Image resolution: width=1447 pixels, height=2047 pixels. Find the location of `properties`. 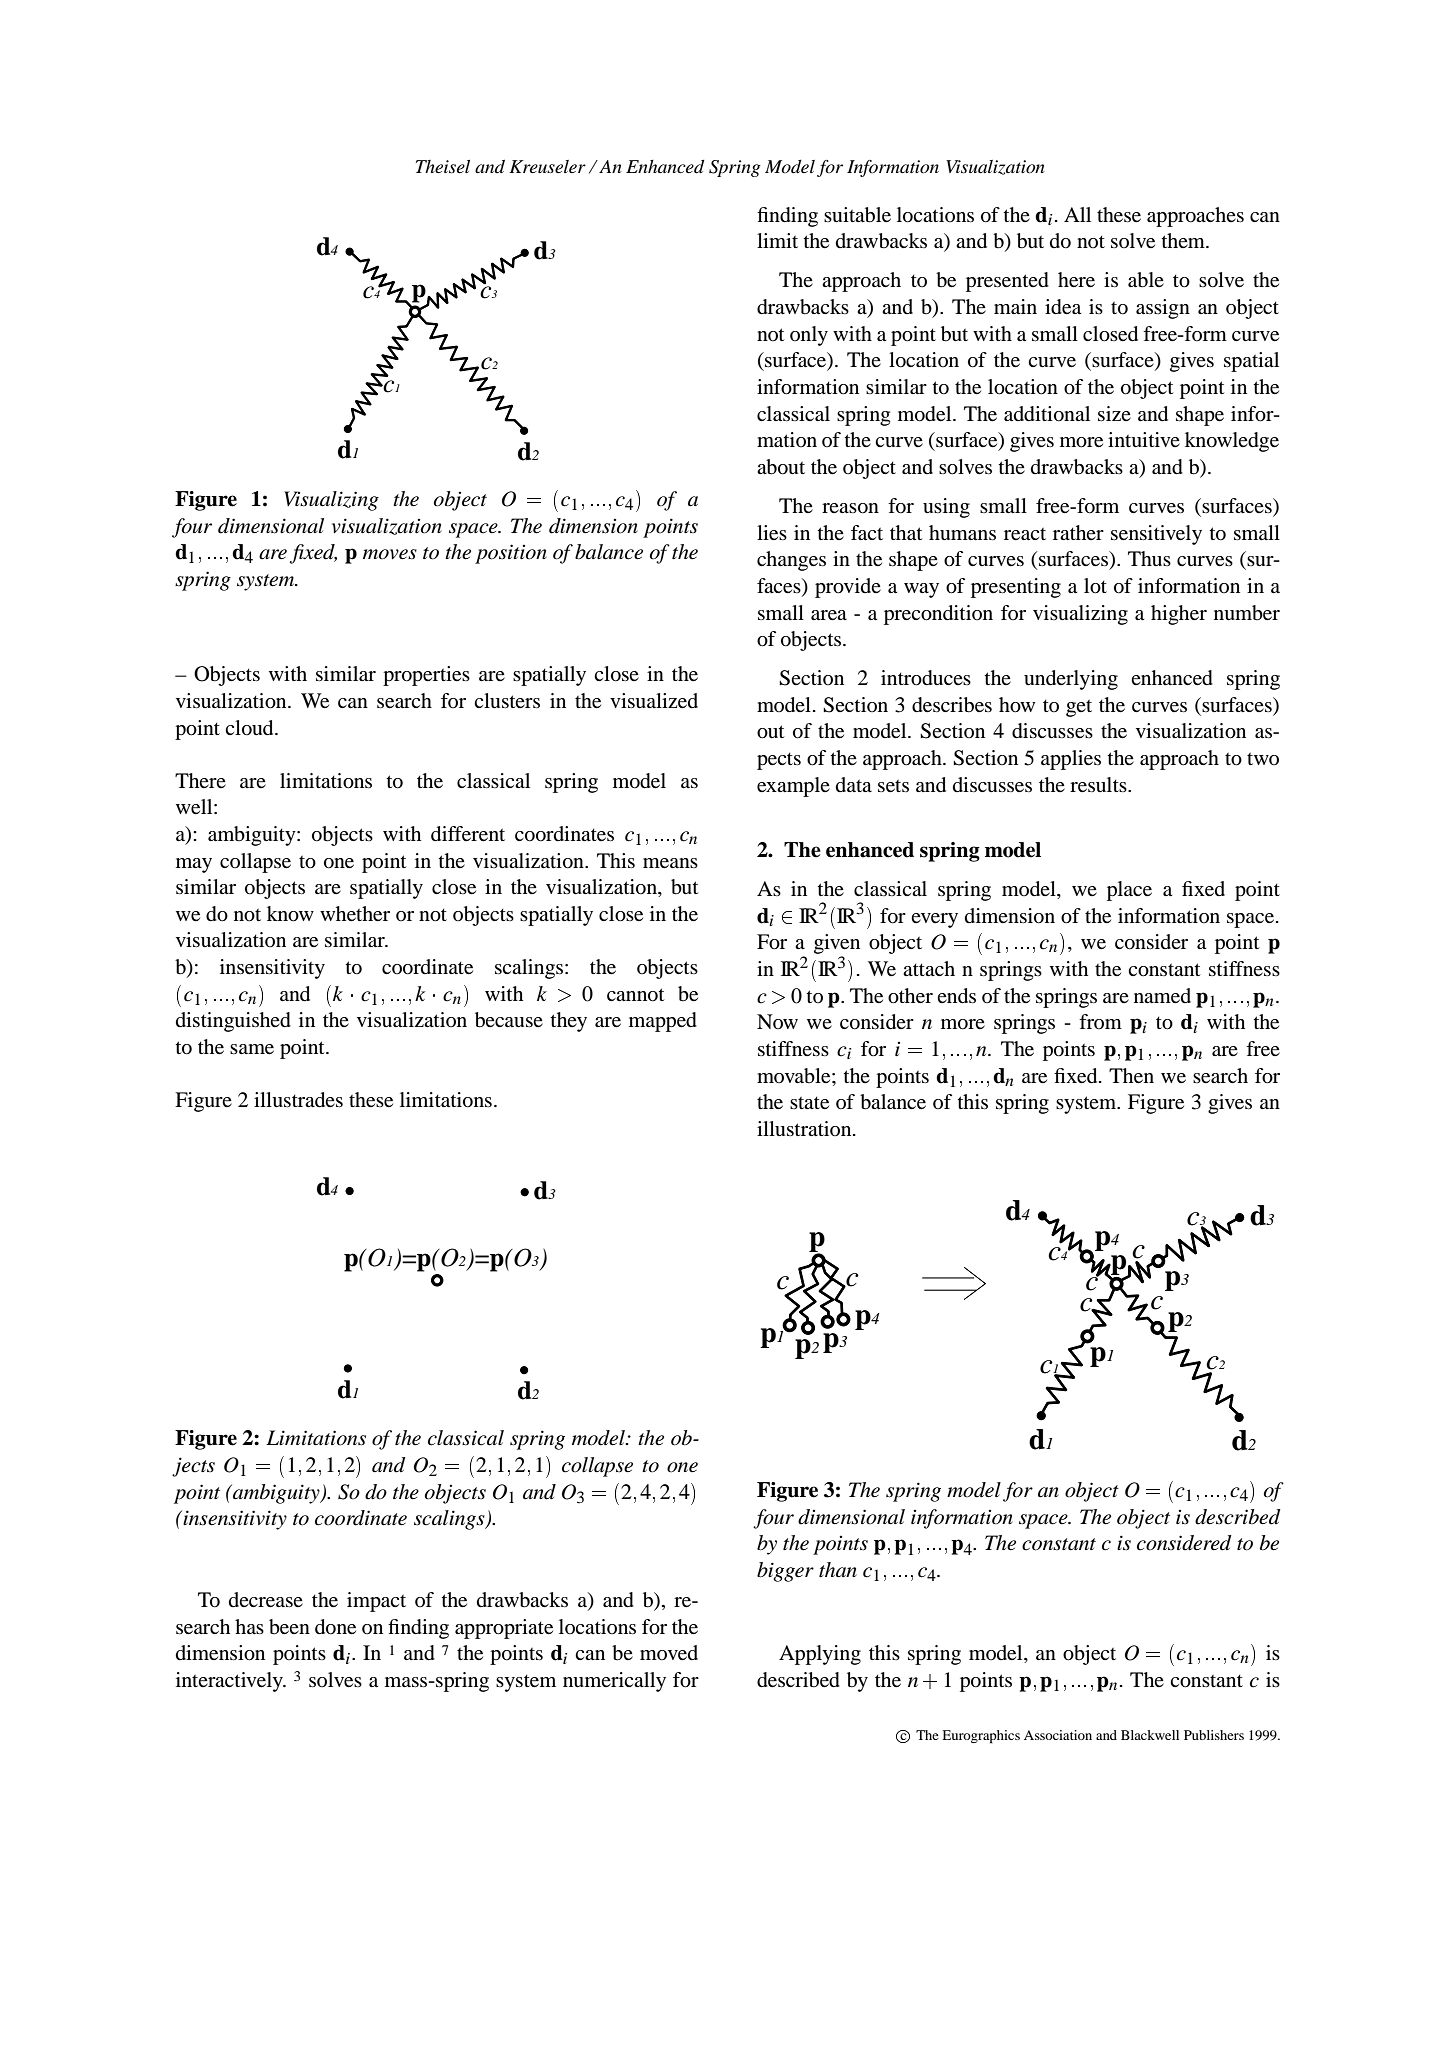

properties is located at coordinates (426, 676).
